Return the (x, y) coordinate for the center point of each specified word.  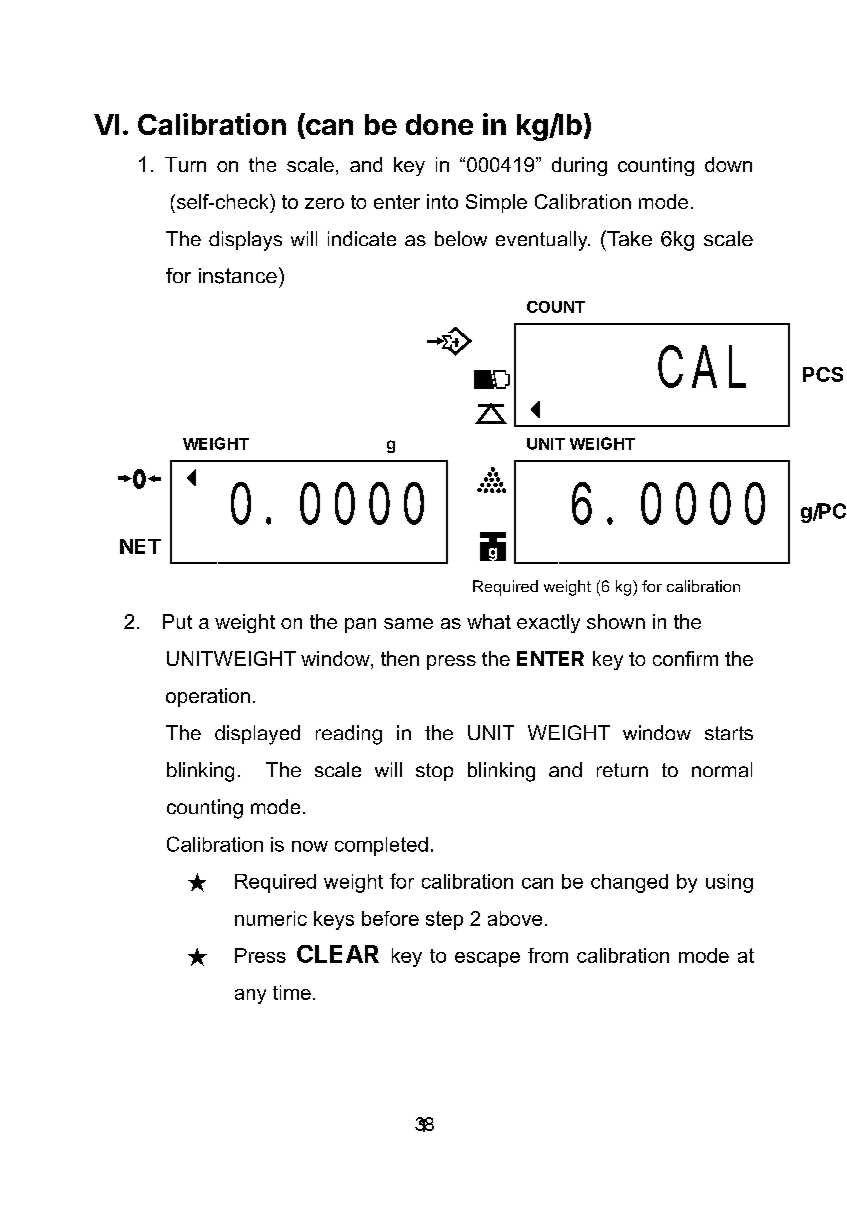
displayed (257, 735)
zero (324, 203)
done (439, 124)
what (489, 621)
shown (616, 621)
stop (434, 772)
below (461, 238)
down (728, 164)
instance (238, 276)
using (729, 883)
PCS (823, 374)
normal (722, 769)
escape (487, 959)
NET (140, 546)
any (250, 996)
